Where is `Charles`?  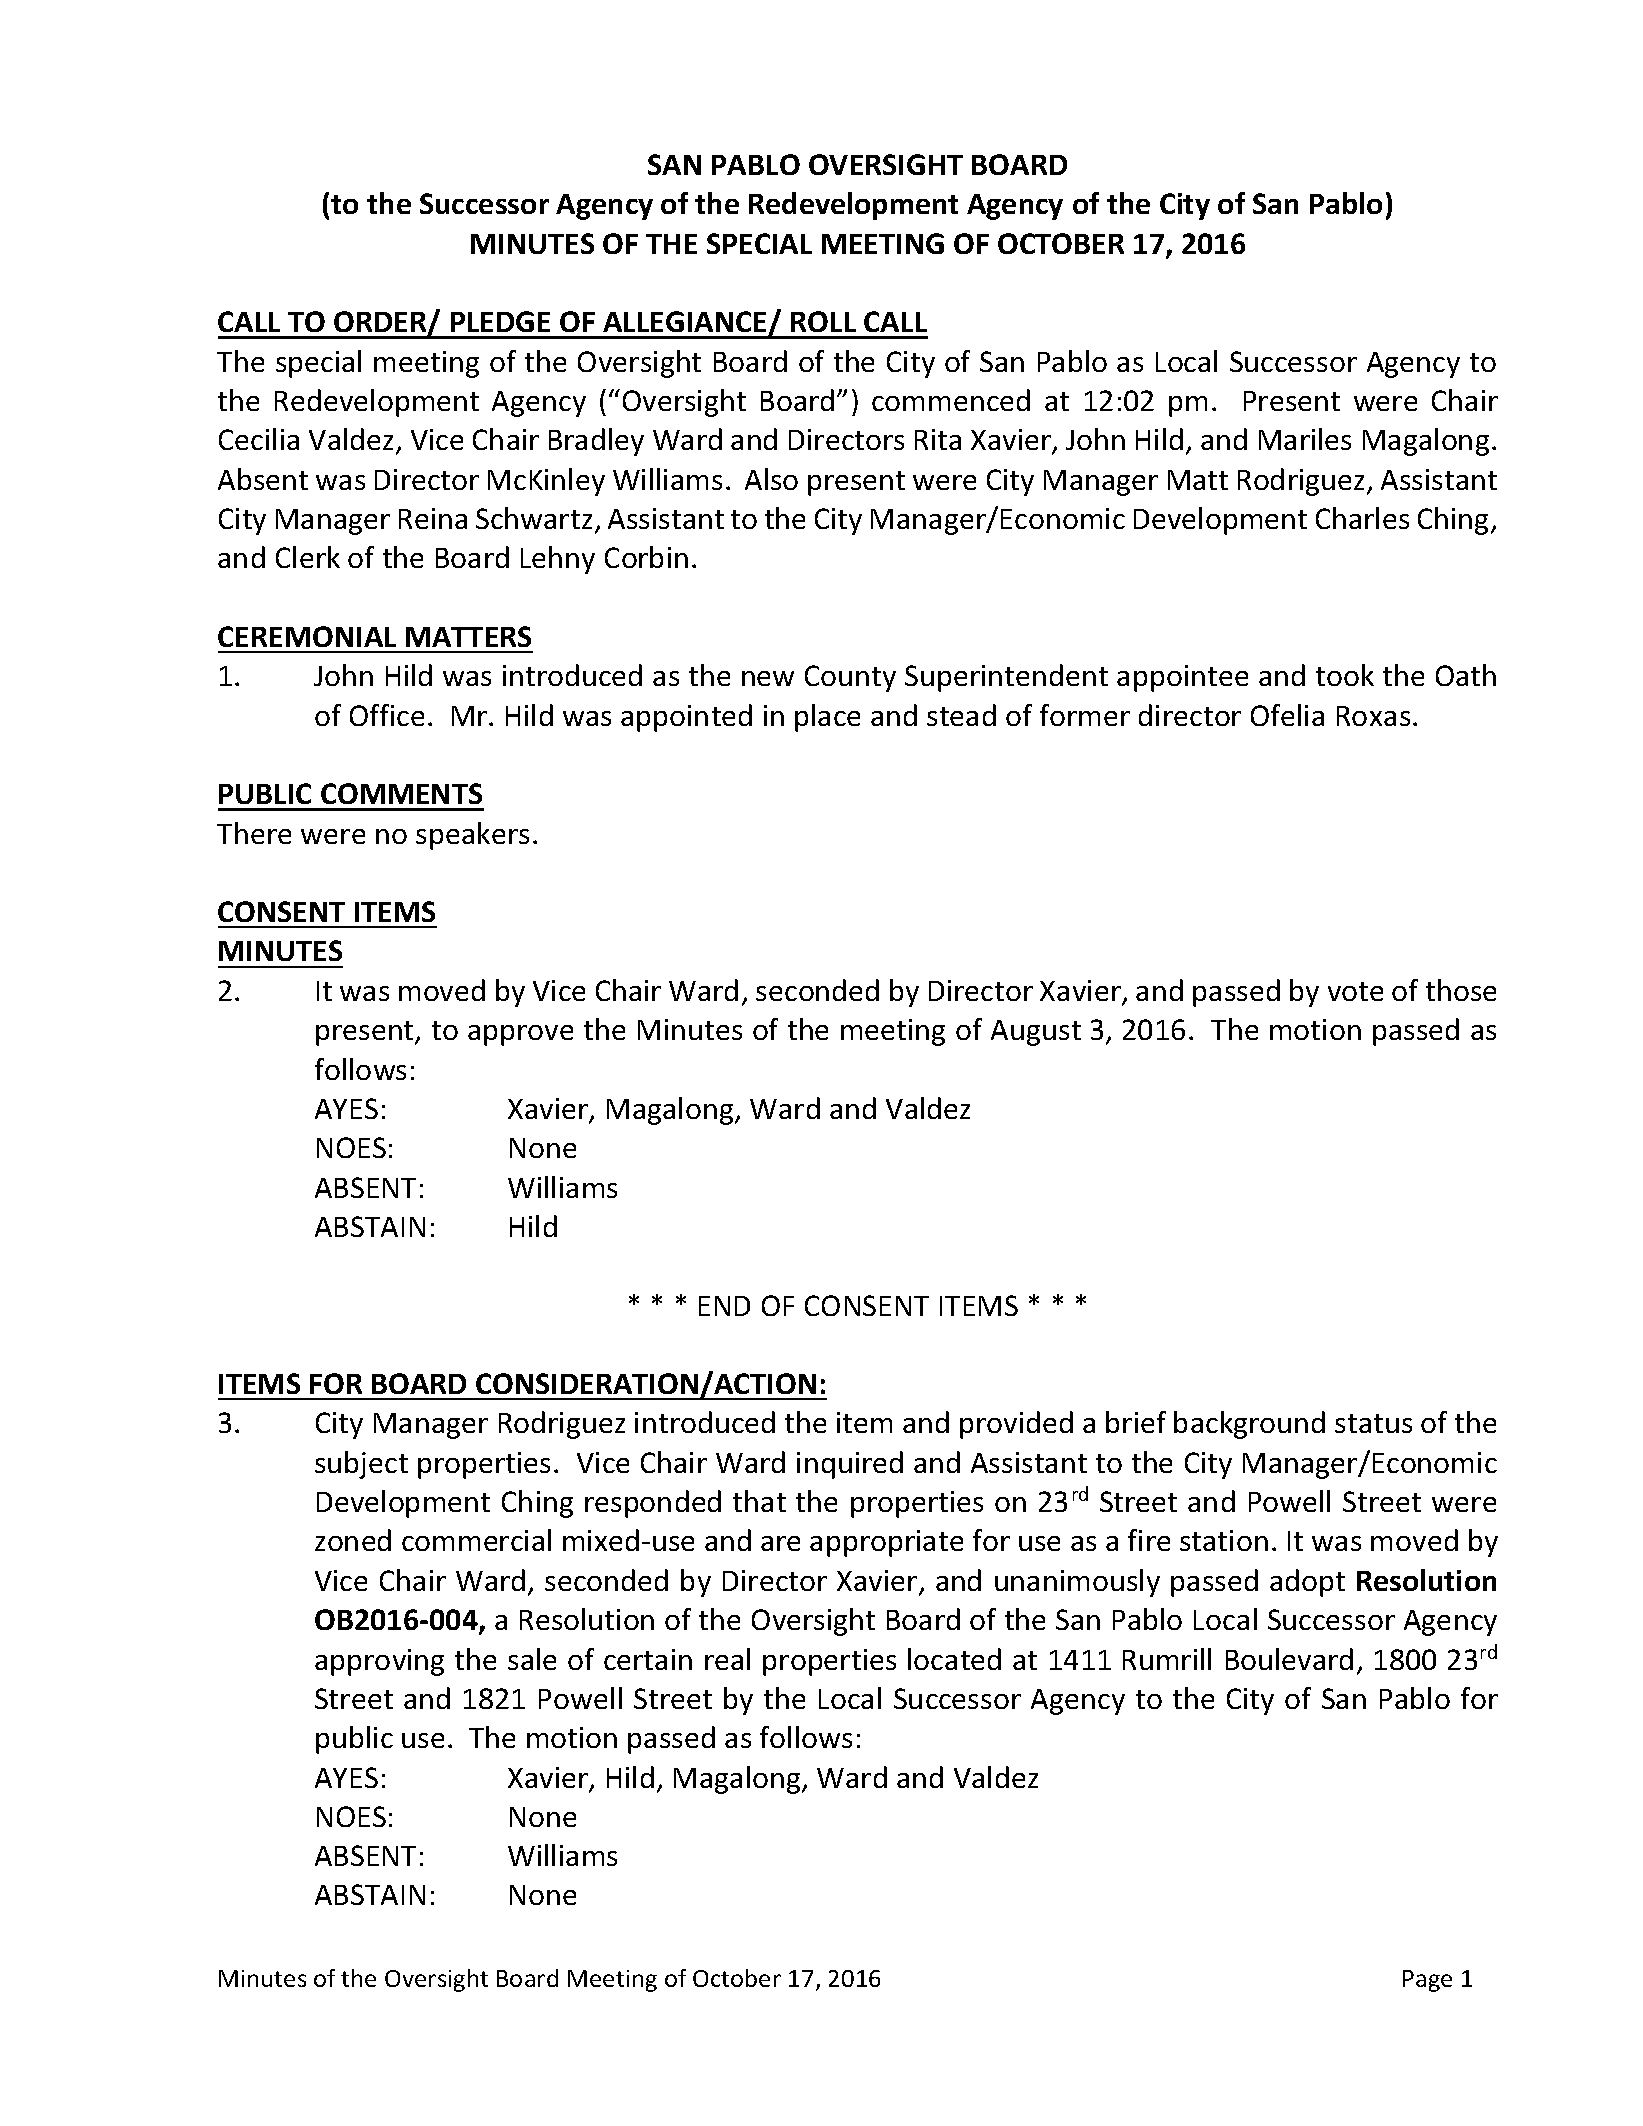
Charles is located at coordinates (1362, 518).
